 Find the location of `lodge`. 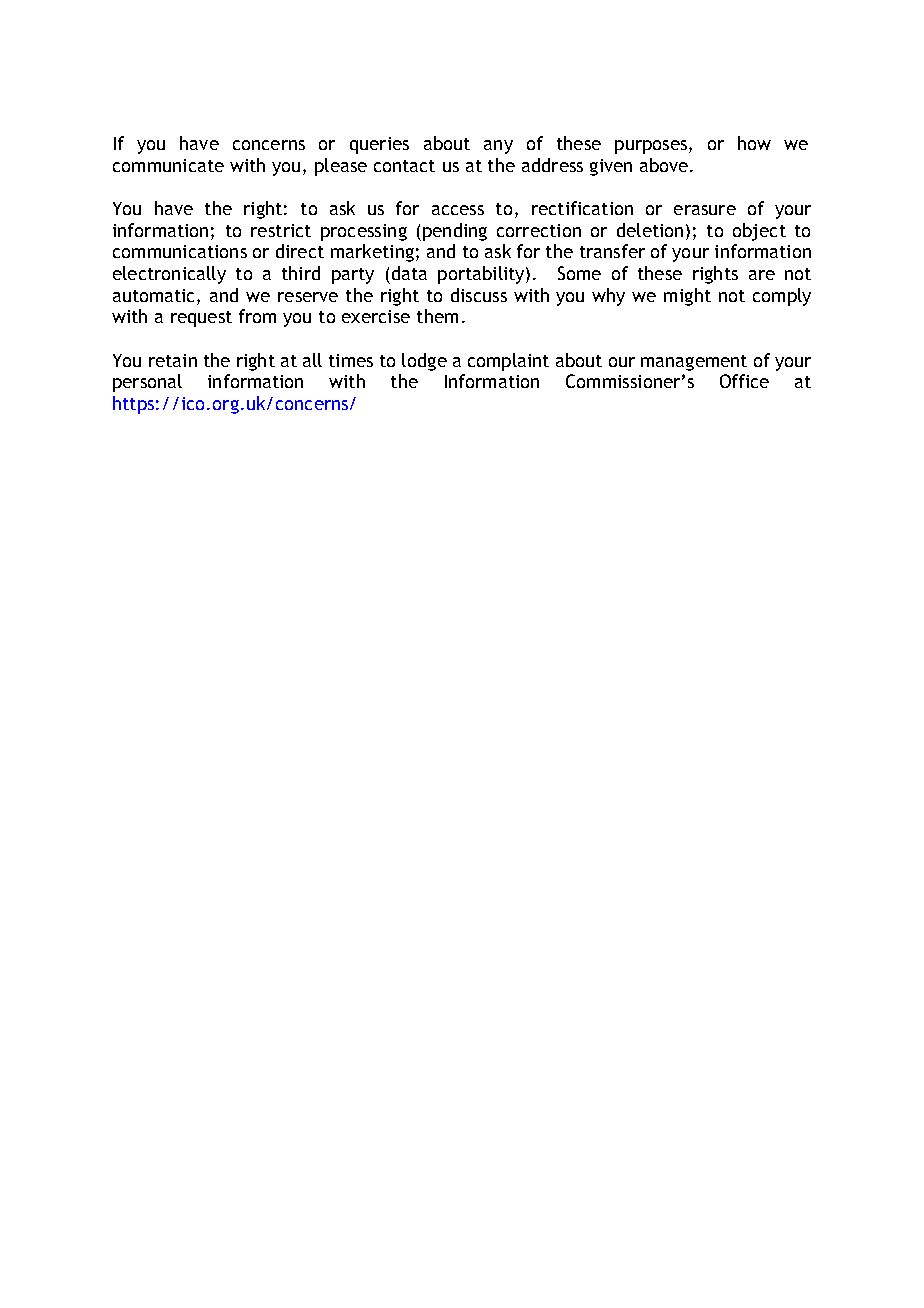

lodge is located at coordinates (424, 362).
